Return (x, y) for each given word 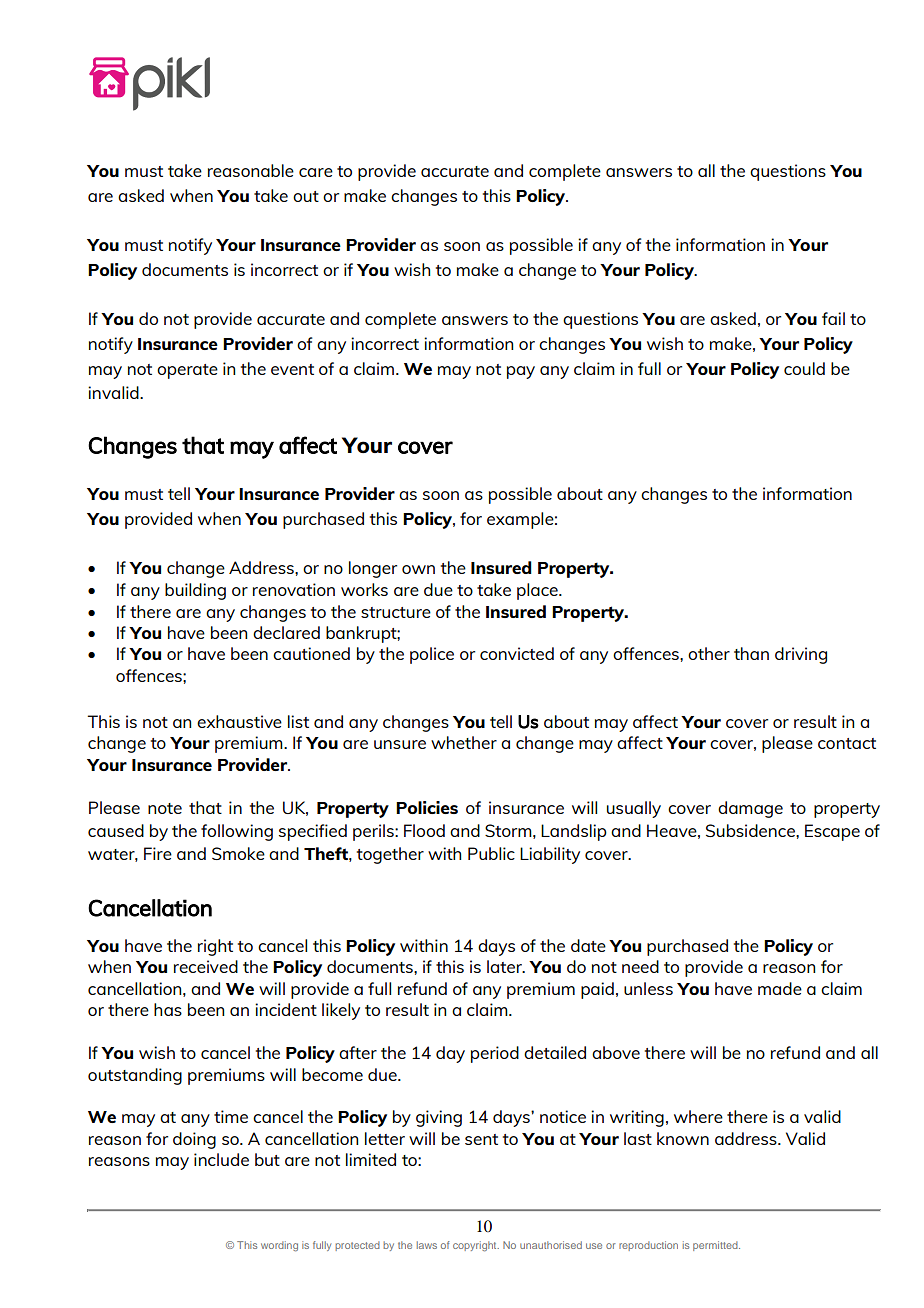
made (780, 988)
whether (464, 742)
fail (833, 318)
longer (373, 569)
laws (427, 1245)
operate (187, 371)
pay (521, 372)
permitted (716, 1246)
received (206, 966)
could (804, 368)
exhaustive (239, 721)
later (505, 966)
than (751, 653)
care (316, 172)
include (221, 1159)
